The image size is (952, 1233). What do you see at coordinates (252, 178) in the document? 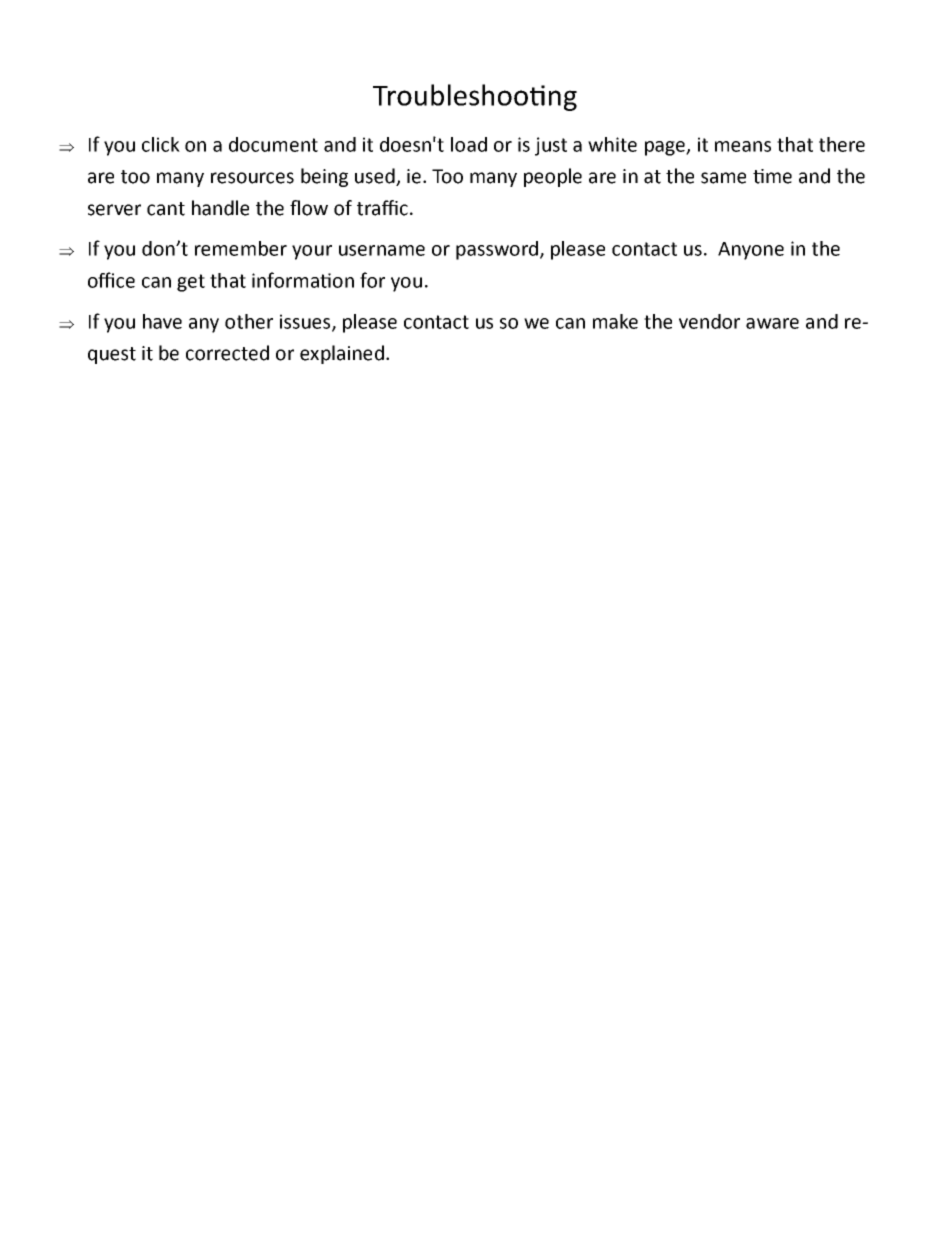
I see `resources` at bounding box center [252, 178].
